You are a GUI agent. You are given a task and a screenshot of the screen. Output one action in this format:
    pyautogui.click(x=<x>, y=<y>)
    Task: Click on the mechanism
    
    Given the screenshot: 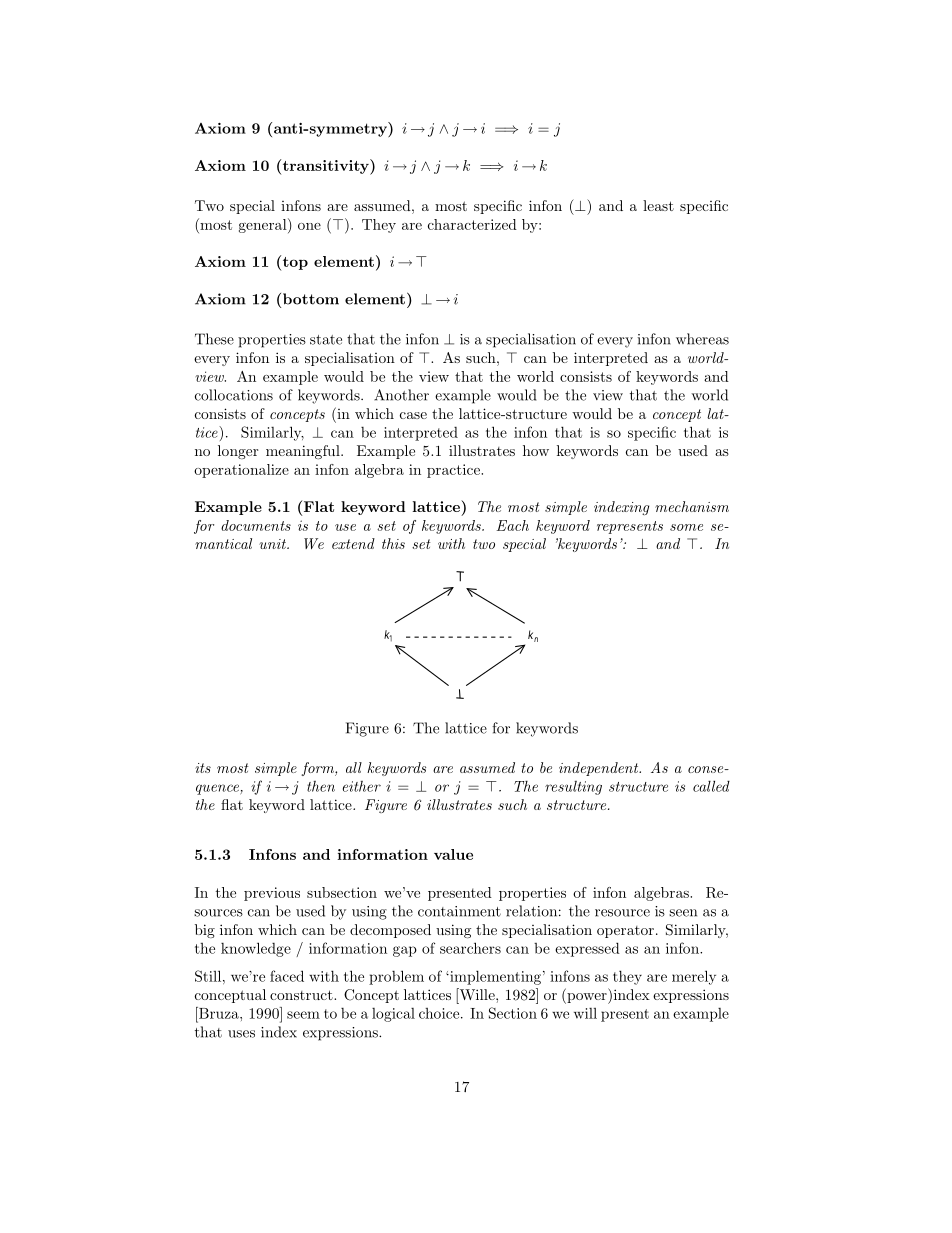 What is the action you would take?
    pyautogui.click(x=692, y=506)
